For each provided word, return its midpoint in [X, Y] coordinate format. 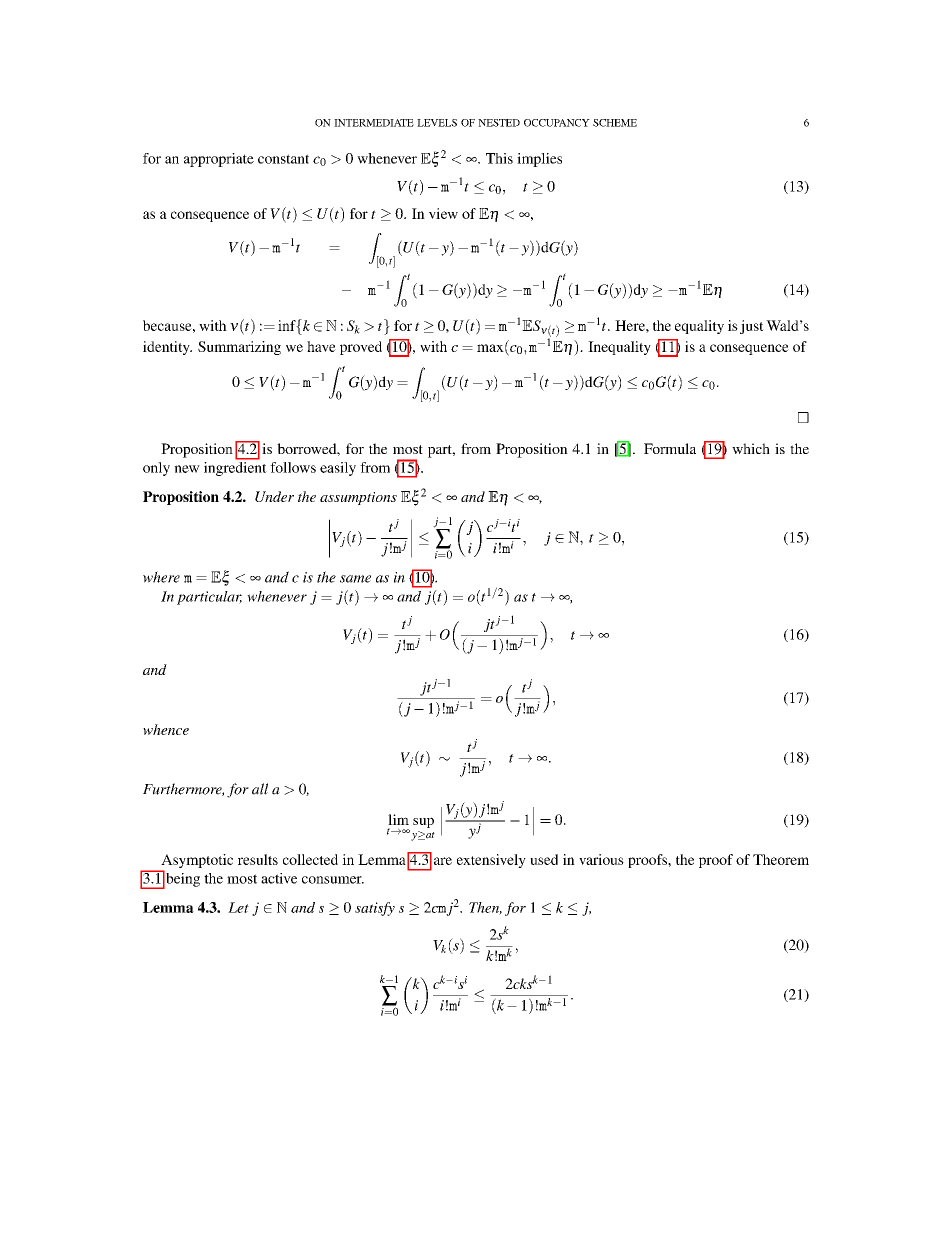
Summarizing [239, 348]
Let [238, 907]
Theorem [781, 859]
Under [274, 496]
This [499, 158]
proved [361, 348]
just [752, 327]
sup [423, 822]
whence [166, 729]
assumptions [358, 498]
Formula [670, 448]
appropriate [219, 160]
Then [485, 908]
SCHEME [615, 123]
